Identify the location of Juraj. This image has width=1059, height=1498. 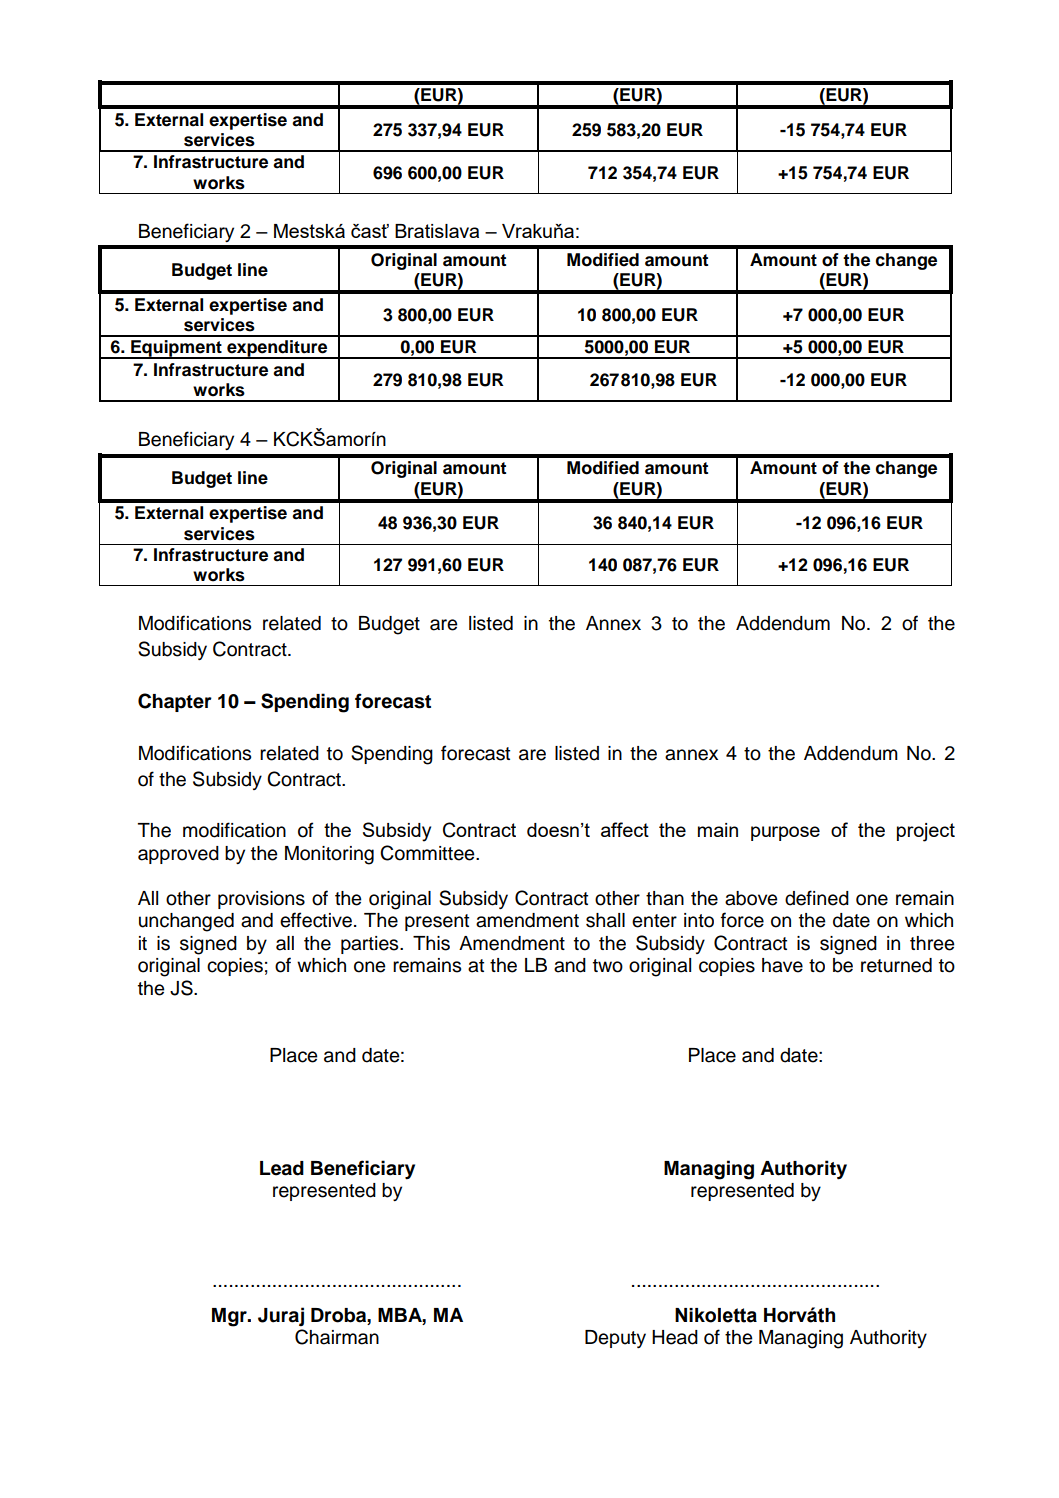
(281, 1316).
